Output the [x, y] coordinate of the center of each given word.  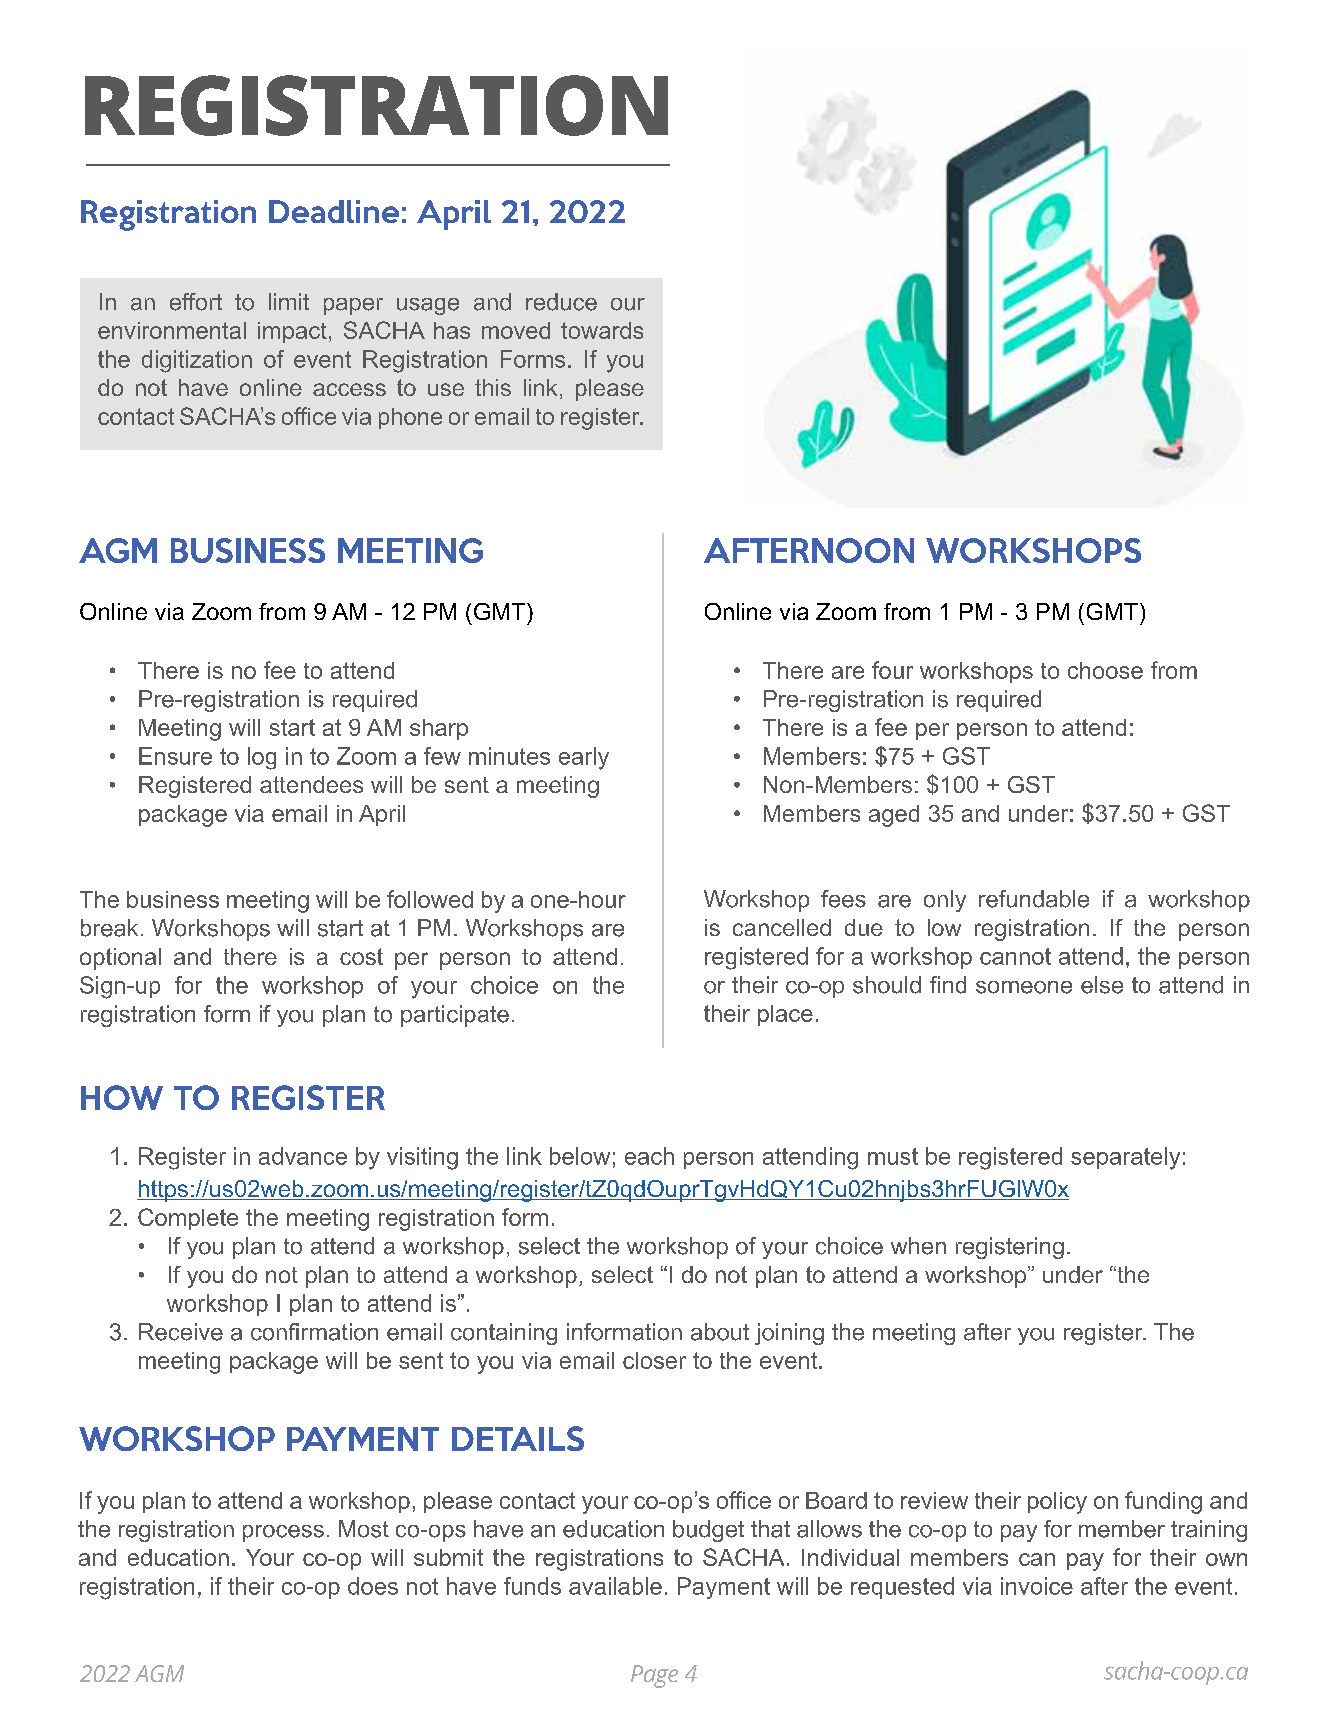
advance [303, 1156]
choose [1105, 670]
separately [1125, 1158]
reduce [561, 302]
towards [602, 330]
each [649, 1156]
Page [654, 1676]
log [262, 758]
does [373, 1586]
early [584, 758]
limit [289, 301]
